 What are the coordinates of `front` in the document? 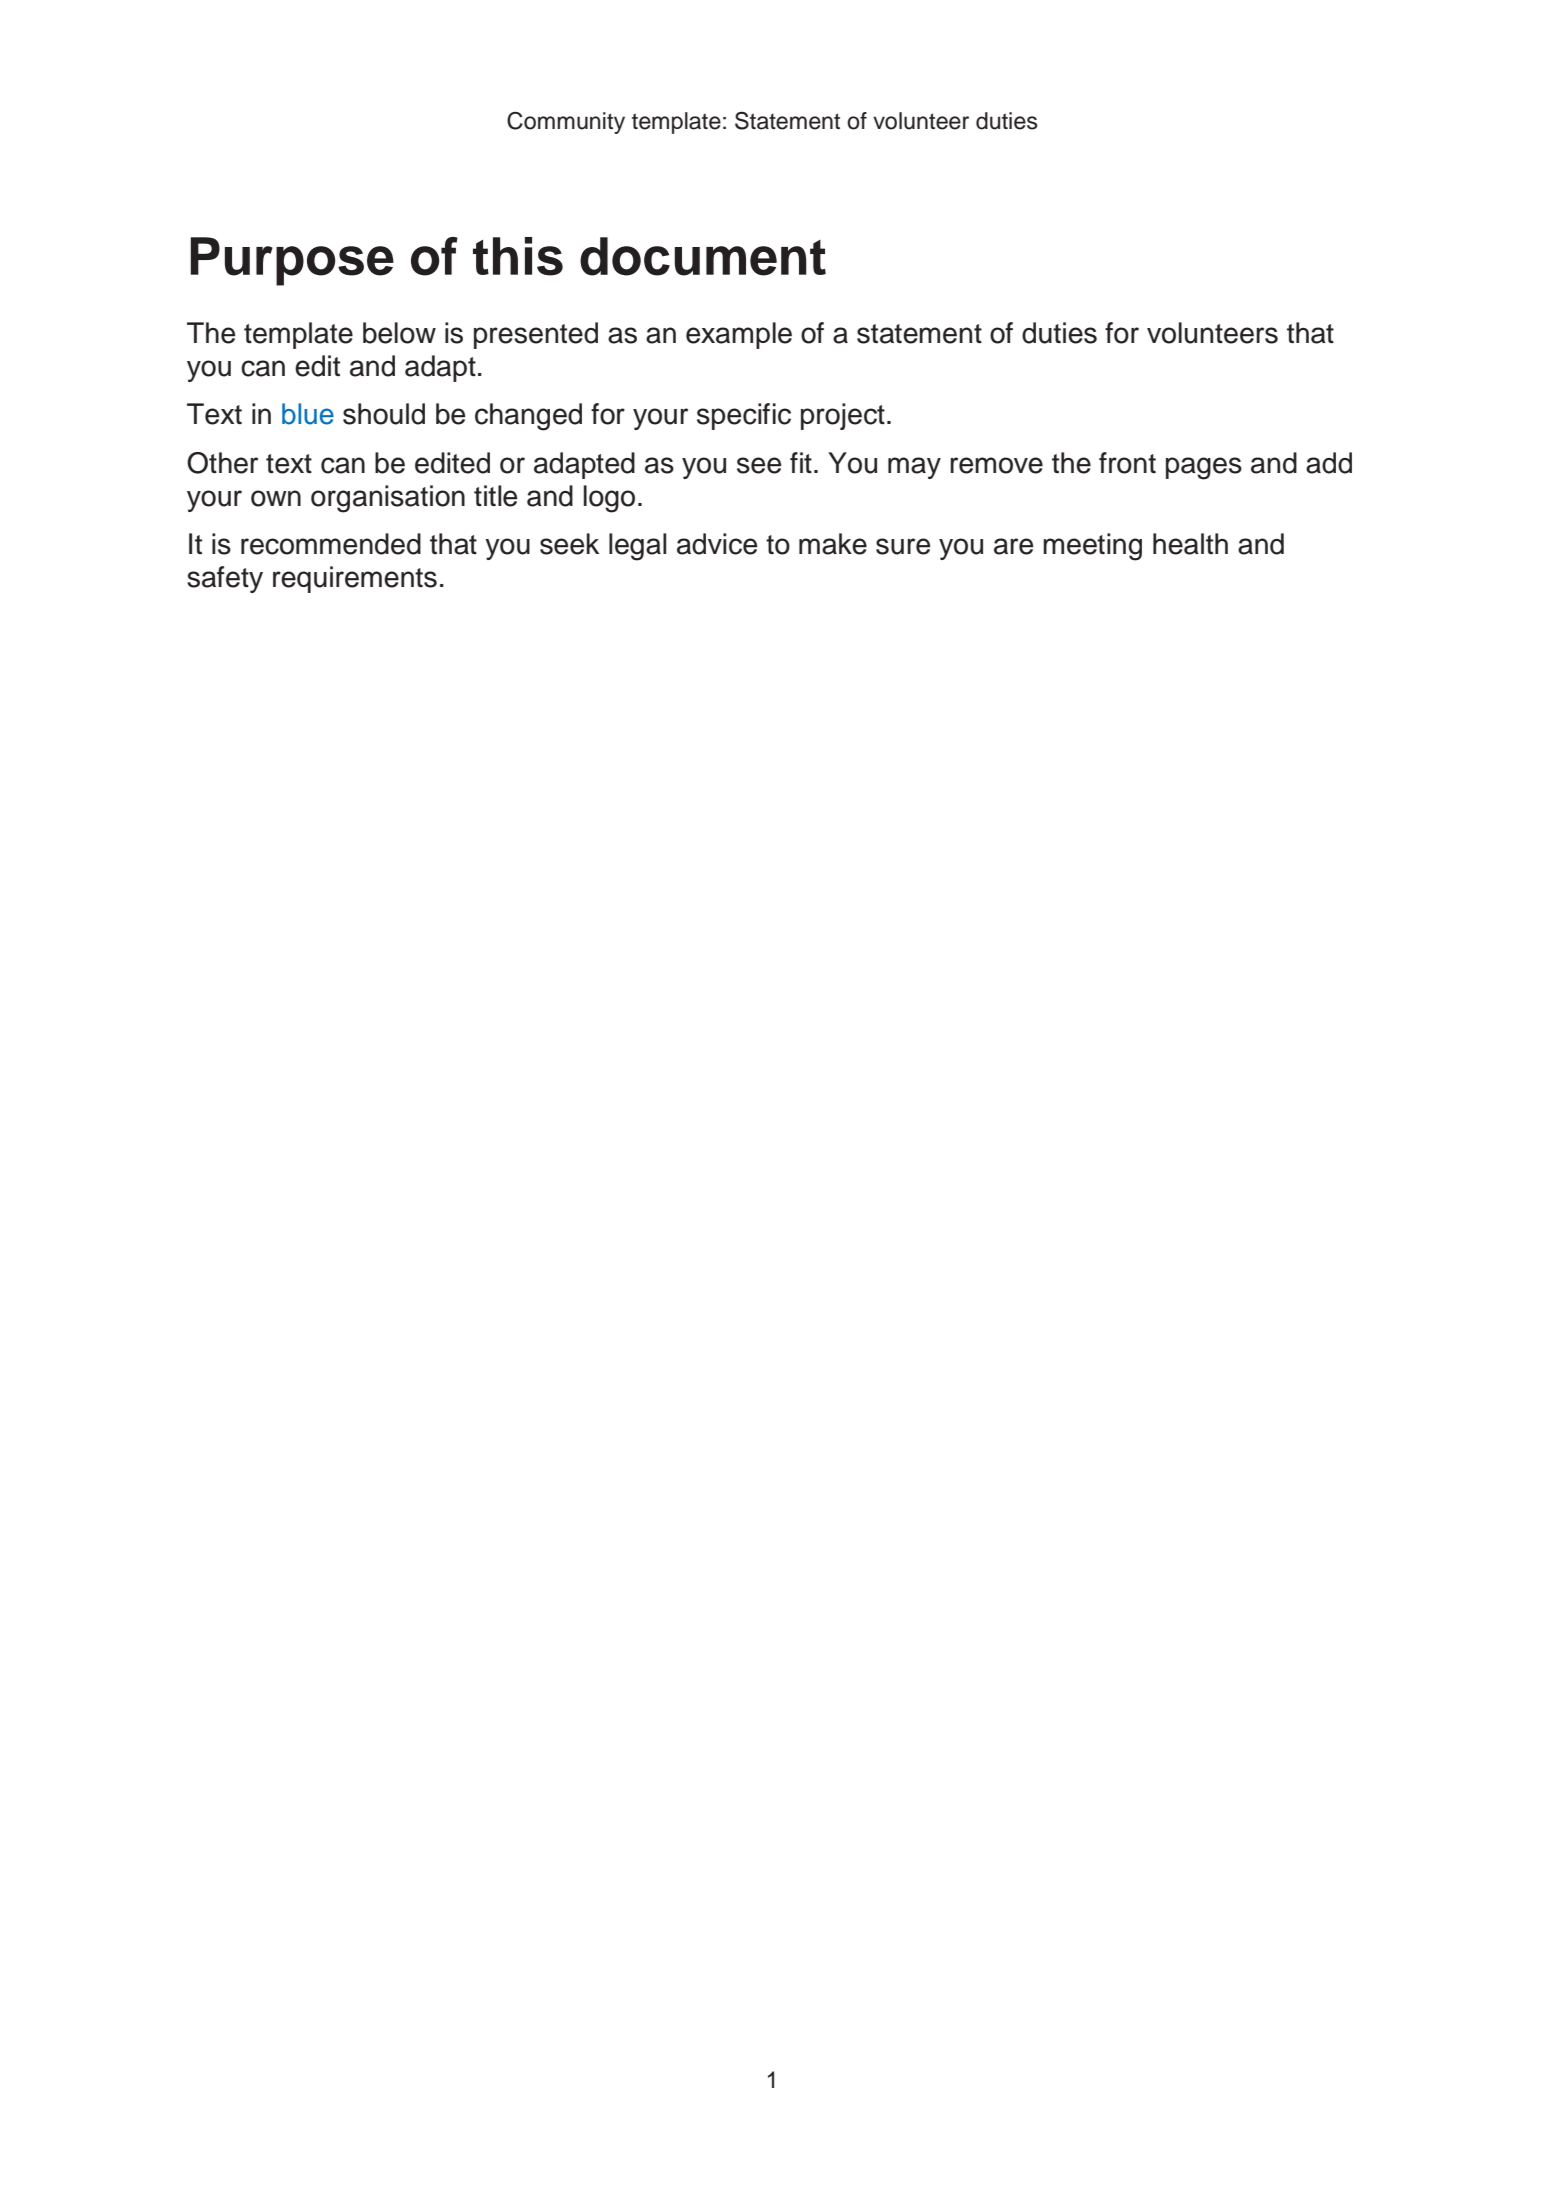 It's located at (1127, 463).
